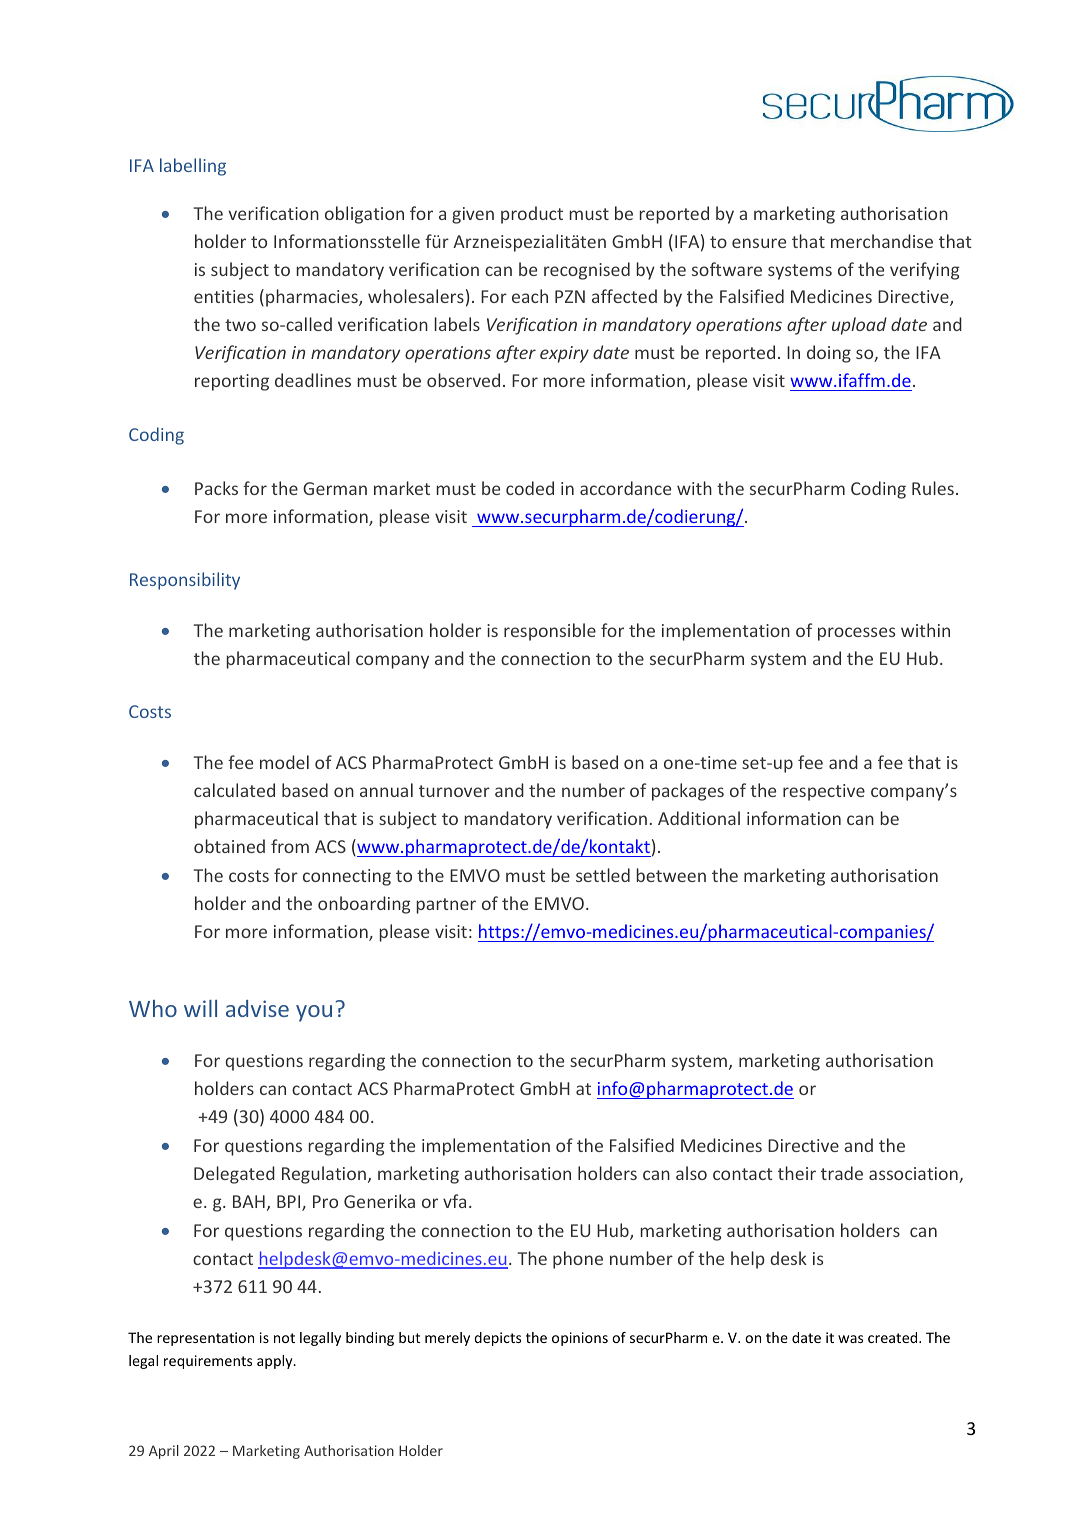  I want to click on product, so click(532, 215).
